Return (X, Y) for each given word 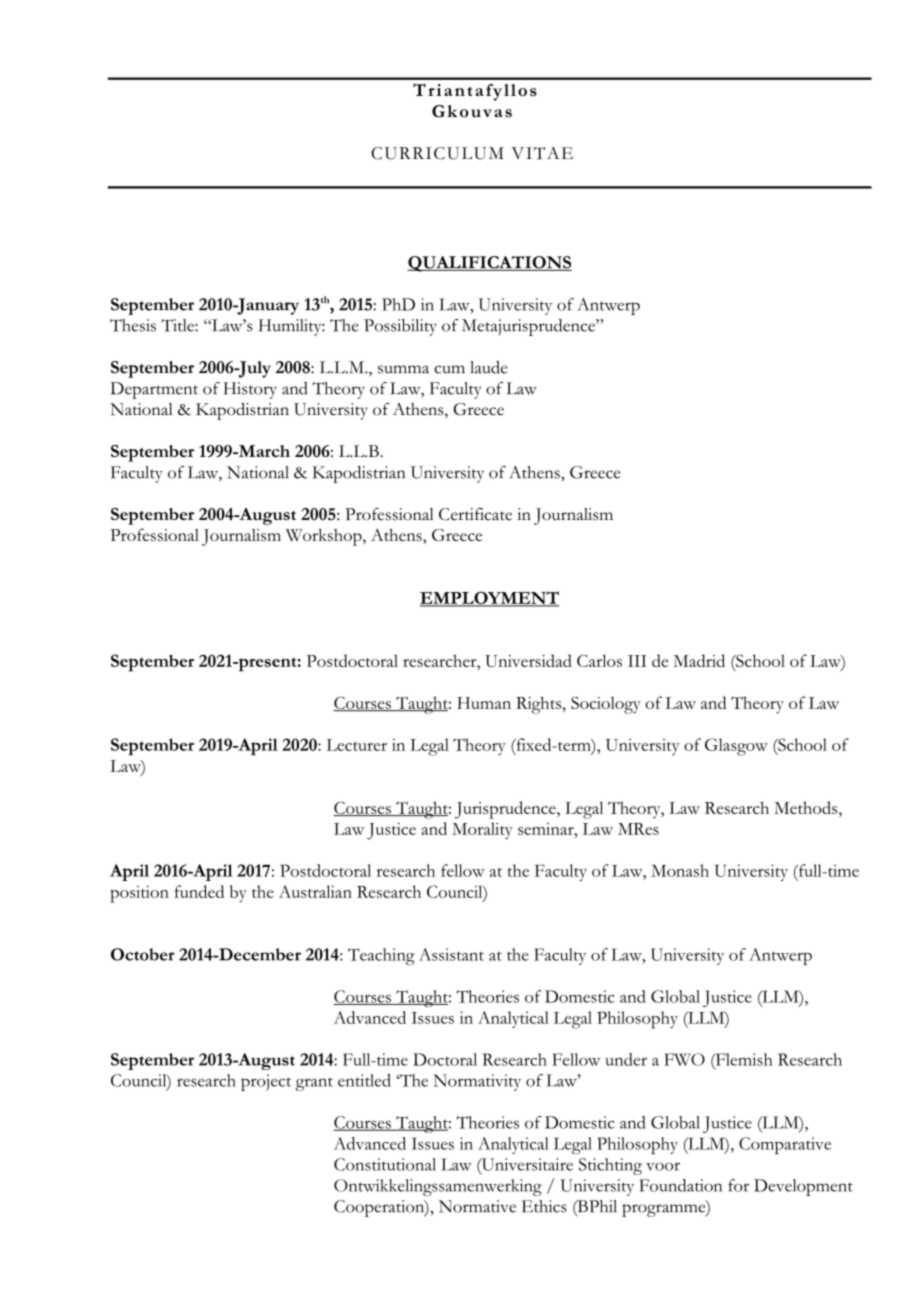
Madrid (699, 660)
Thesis (133, 325)
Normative (477, 1206)
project (266, 1082)
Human (484, 703)
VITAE (542, 153)
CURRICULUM (437, 153)
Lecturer (357, 745)
